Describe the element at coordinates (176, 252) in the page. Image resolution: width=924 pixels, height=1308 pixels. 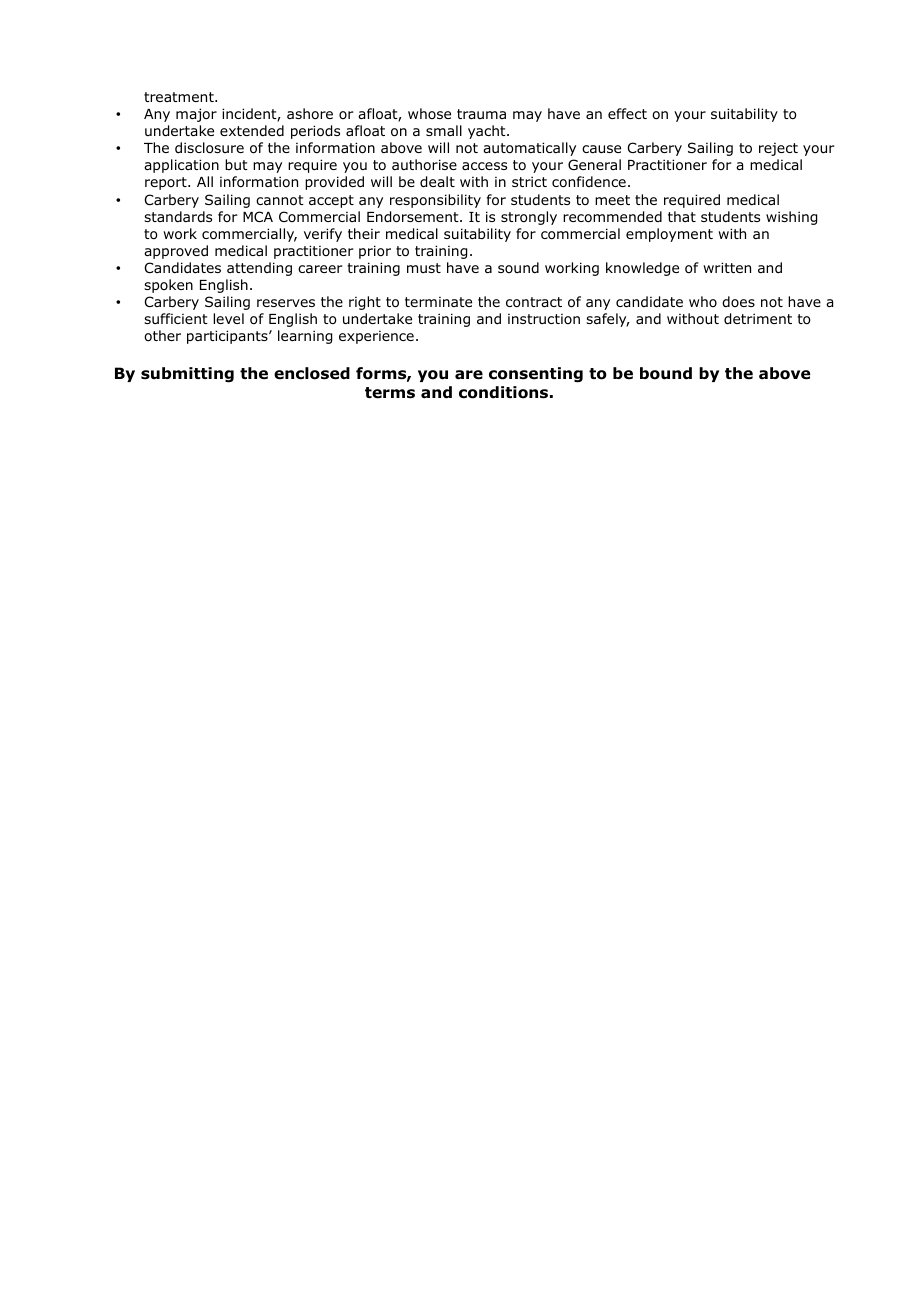
I see `approved` at that location.
